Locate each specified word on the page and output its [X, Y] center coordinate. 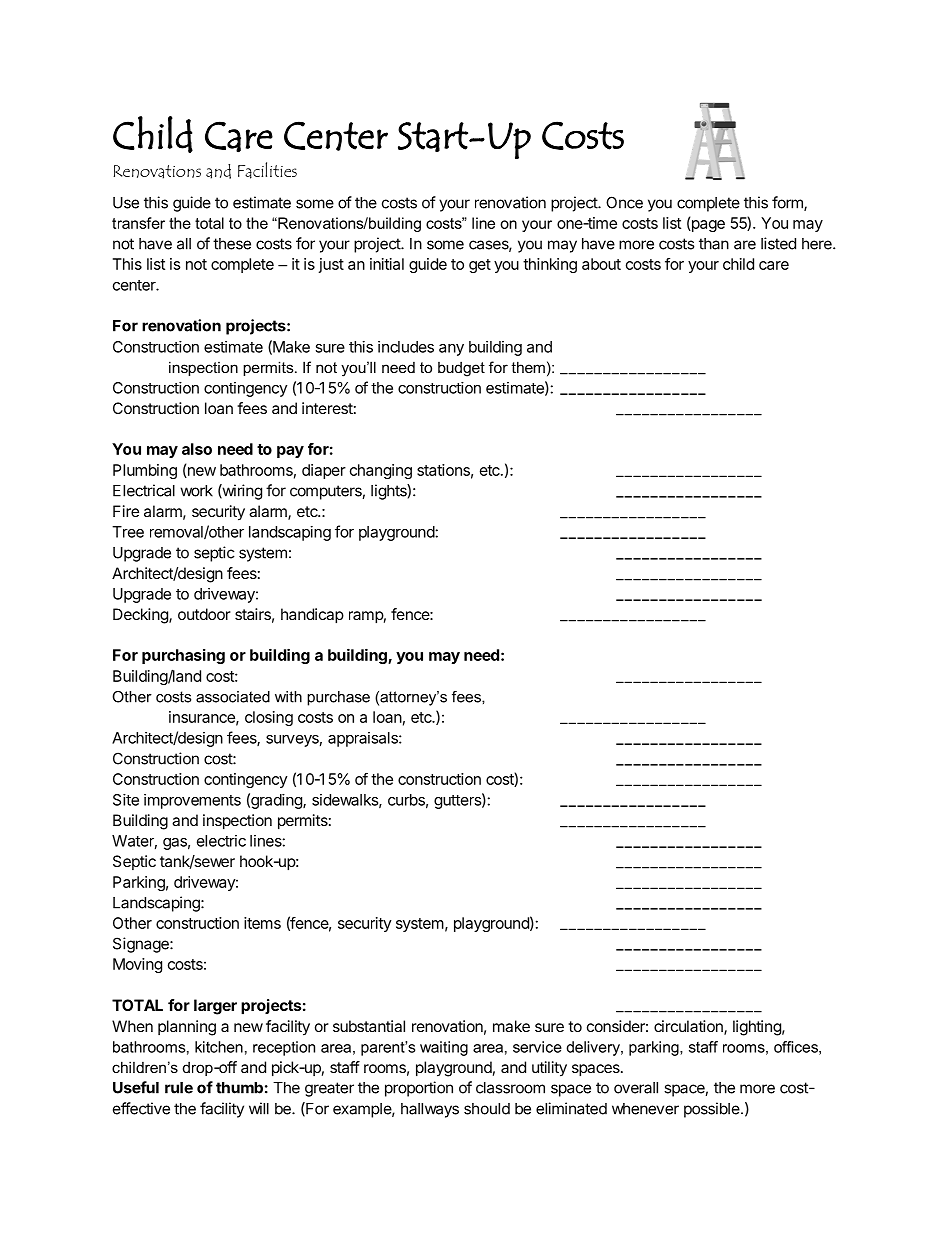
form [788, 203]
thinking [550, 265]
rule [179, 1088]
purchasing [183, 656]
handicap [312, 616]
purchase [338, 698]
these [232, 244]
